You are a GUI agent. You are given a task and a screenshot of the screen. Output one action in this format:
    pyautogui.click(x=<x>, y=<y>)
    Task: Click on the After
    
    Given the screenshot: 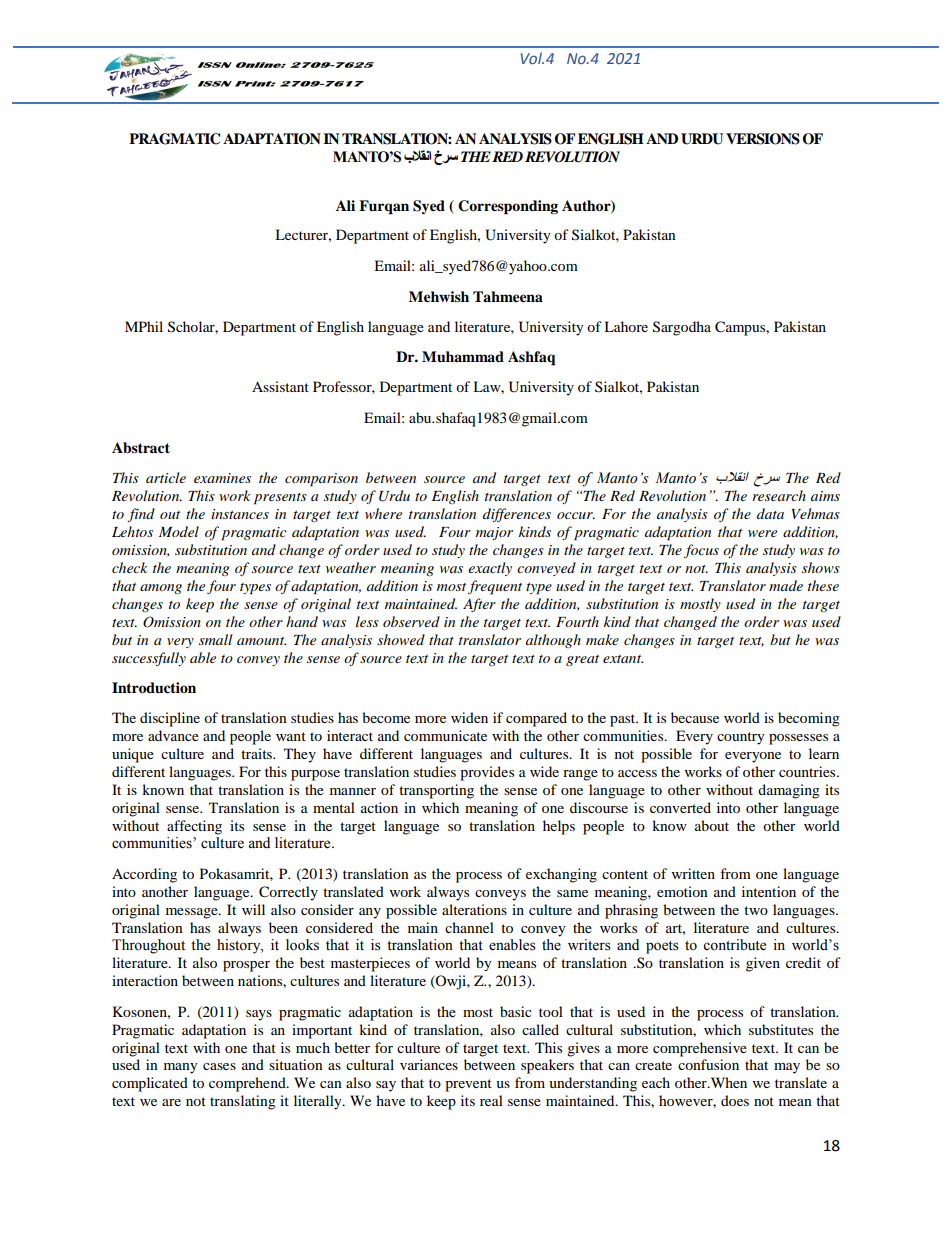 What is the action you would take?
    pyautogui.click(x=479, y=605)
